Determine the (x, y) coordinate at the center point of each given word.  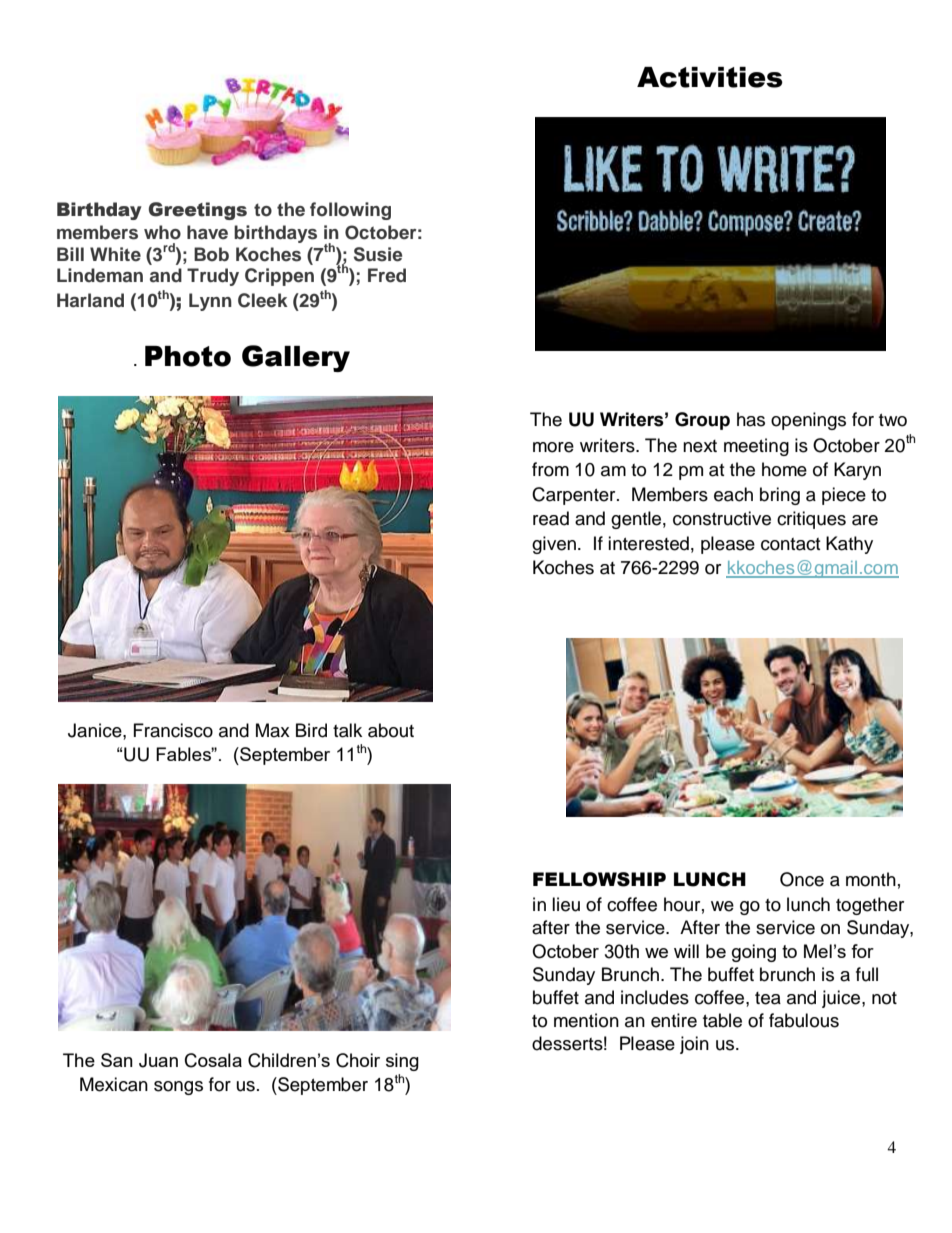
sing (402, 1062)
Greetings (198, 211)
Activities (710, 77)
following (350, 211)
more (553, 447)
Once (802, 879)
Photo (188, 356)
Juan (158, 1060)
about (391, 730)
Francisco (173, 730)
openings (808, 421)
